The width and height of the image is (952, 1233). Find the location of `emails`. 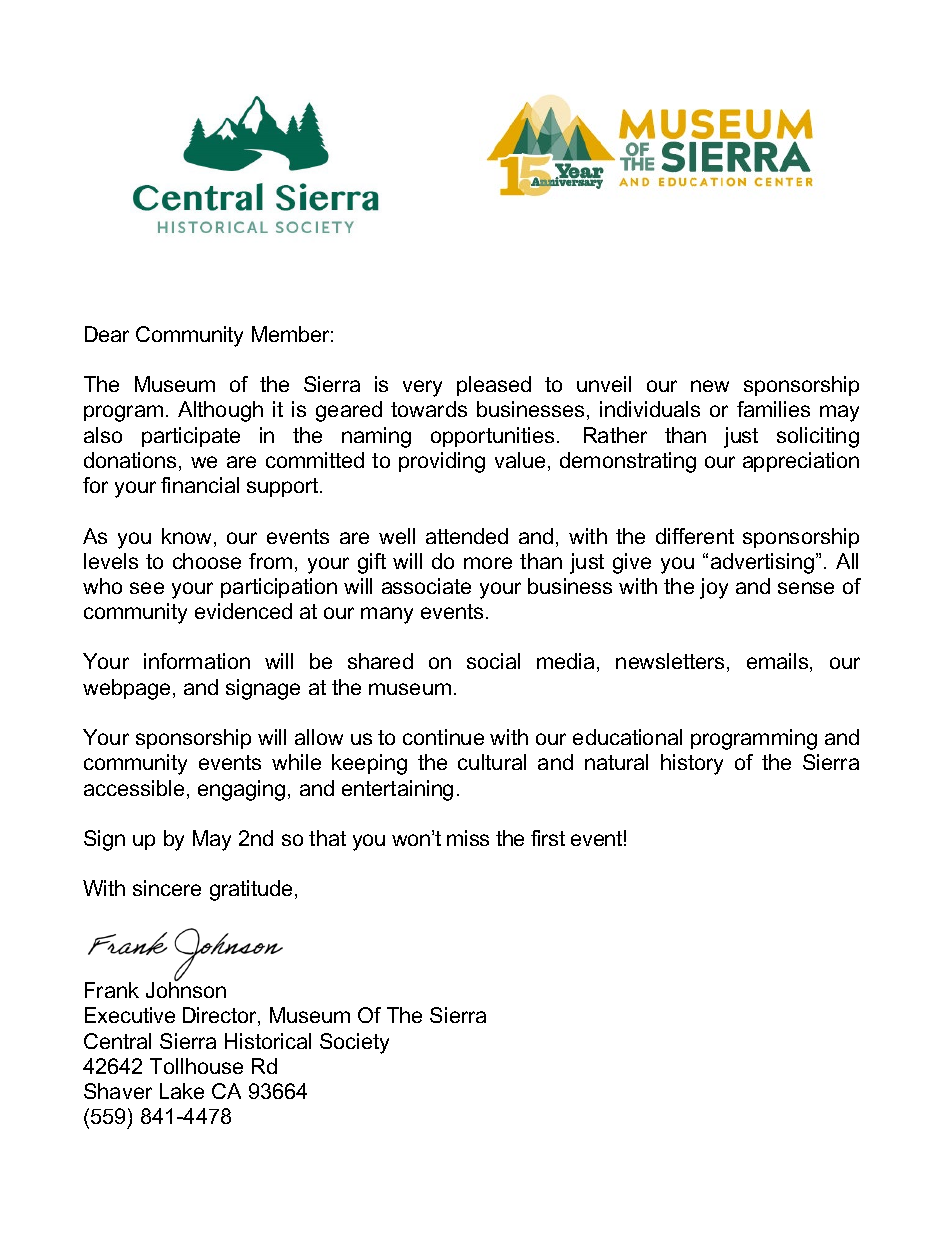

emails is located at coordinates (779, 662).
